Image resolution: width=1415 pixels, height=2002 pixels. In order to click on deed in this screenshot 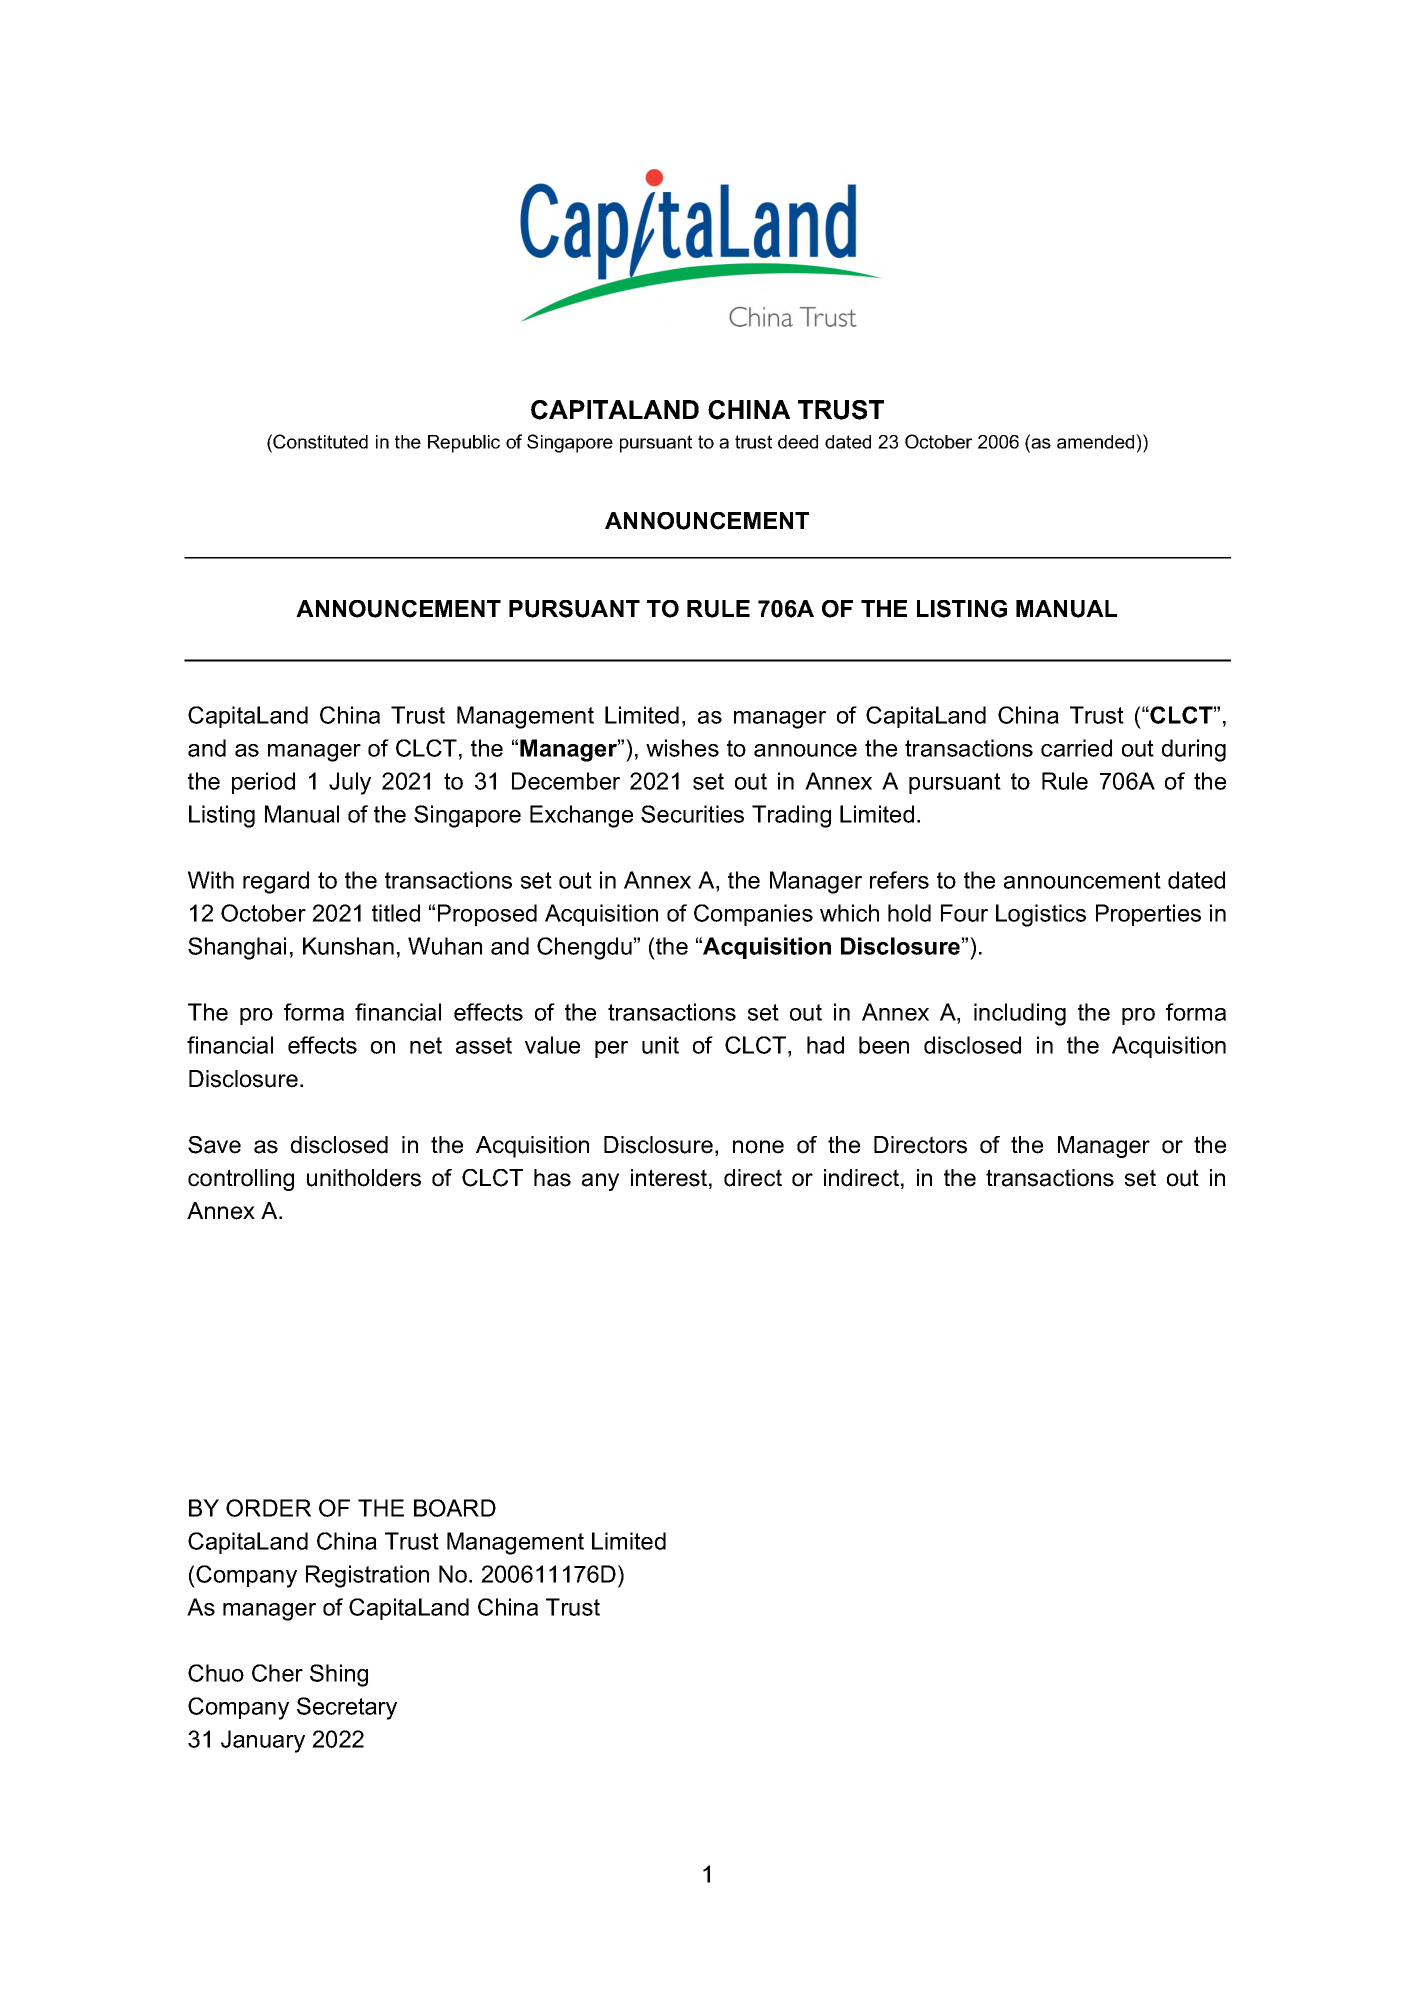, I will do `click(798, 442)`.
